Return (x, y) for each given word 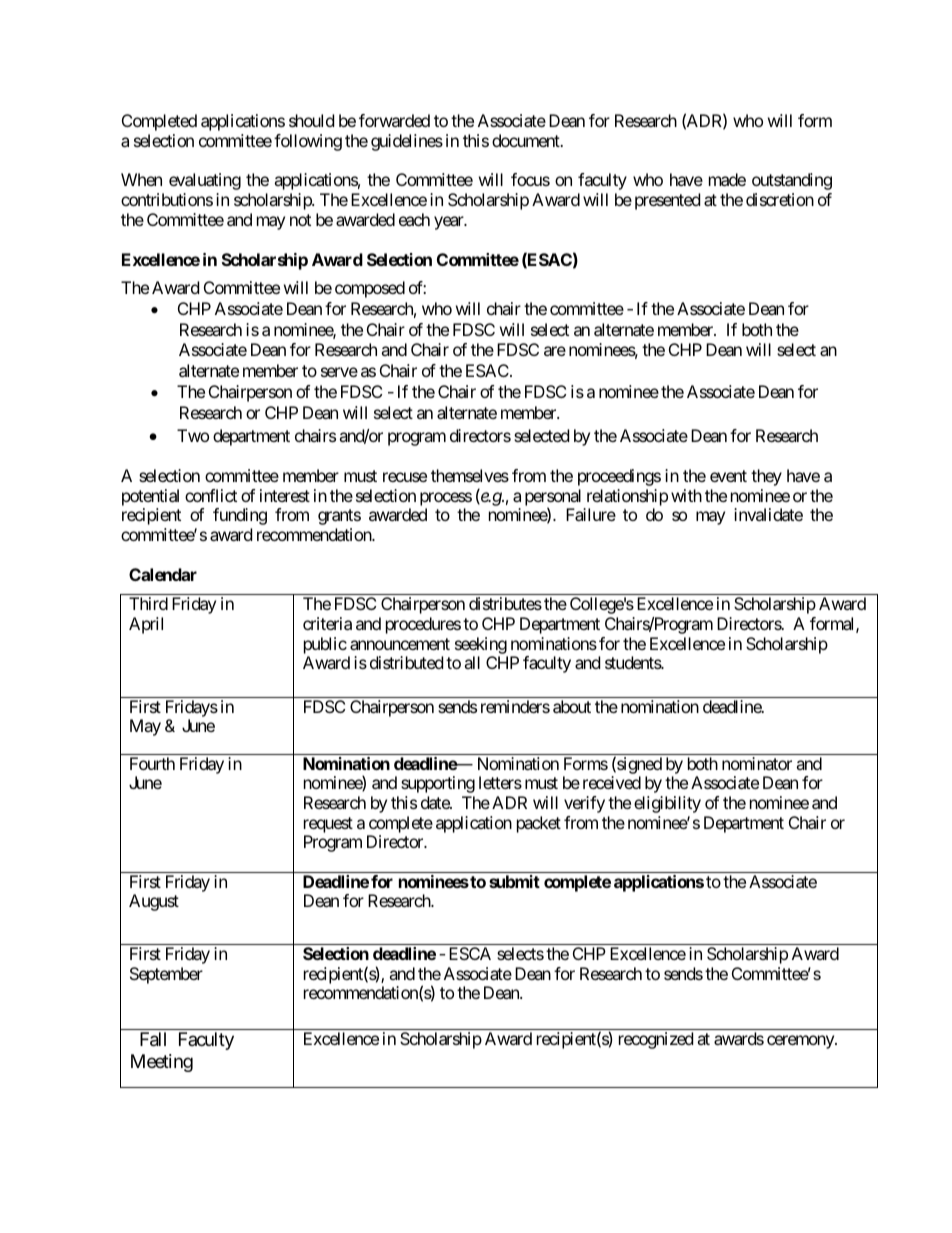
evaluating (205, 181)
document (527, 140)
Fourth (152, 763)
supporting (438, 784)
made (727, 179)
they (766, 477)
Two (193, 435)
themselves (470, 475)
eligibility (667, 804)
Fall (153, 1039)
